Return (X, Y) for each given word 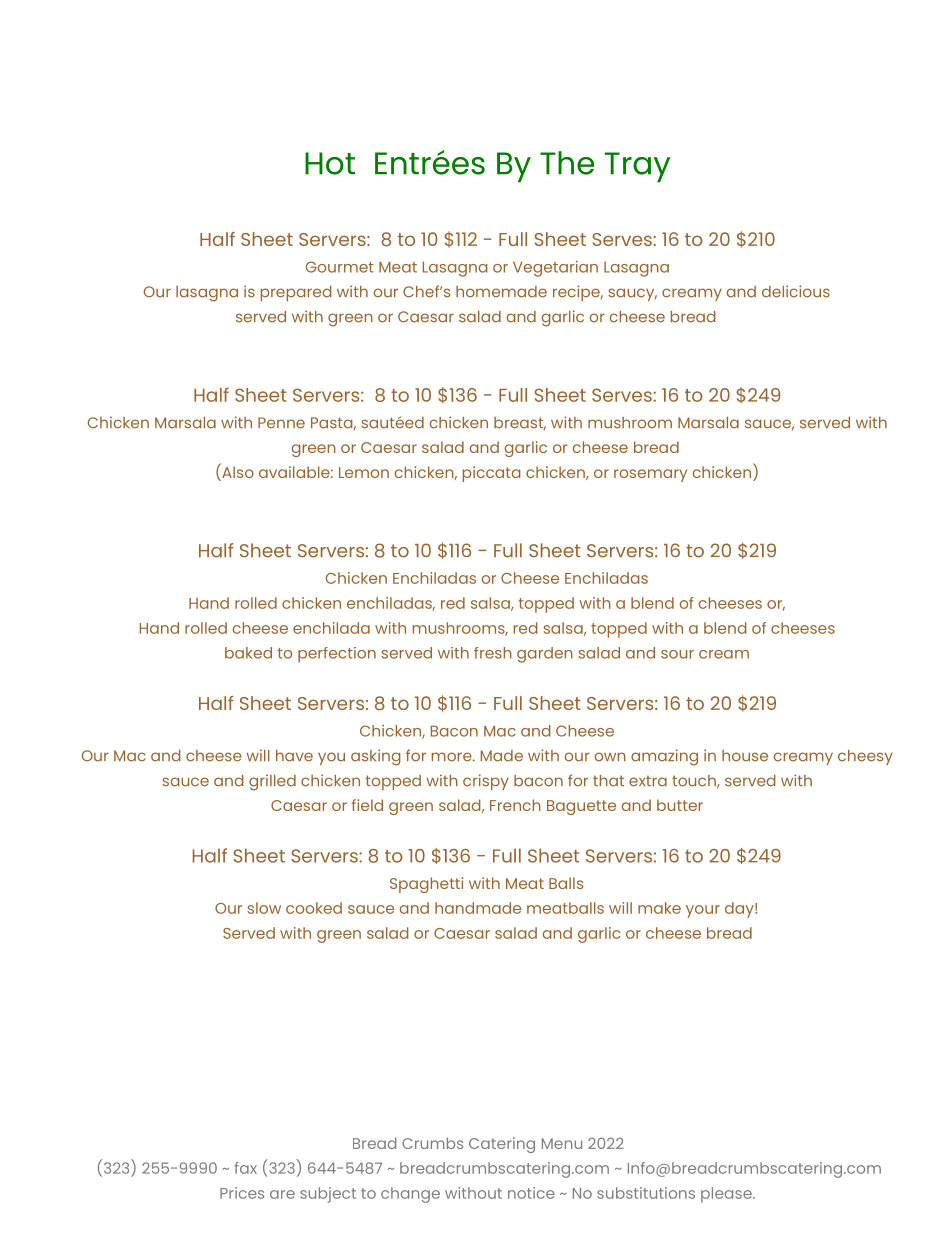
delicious (796, 291)
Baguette (581, 807)
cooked (314, 908)
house (745, 756)
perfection (337, 655)
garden (545, 655)
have (294, 756)
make (659, 908)
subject (328, 1195)
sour (677, 654)
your (703, 911)
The (567, 163)
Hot (330, 163)
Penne (281, 423)
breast (520, 423)
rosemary (650, 475)
